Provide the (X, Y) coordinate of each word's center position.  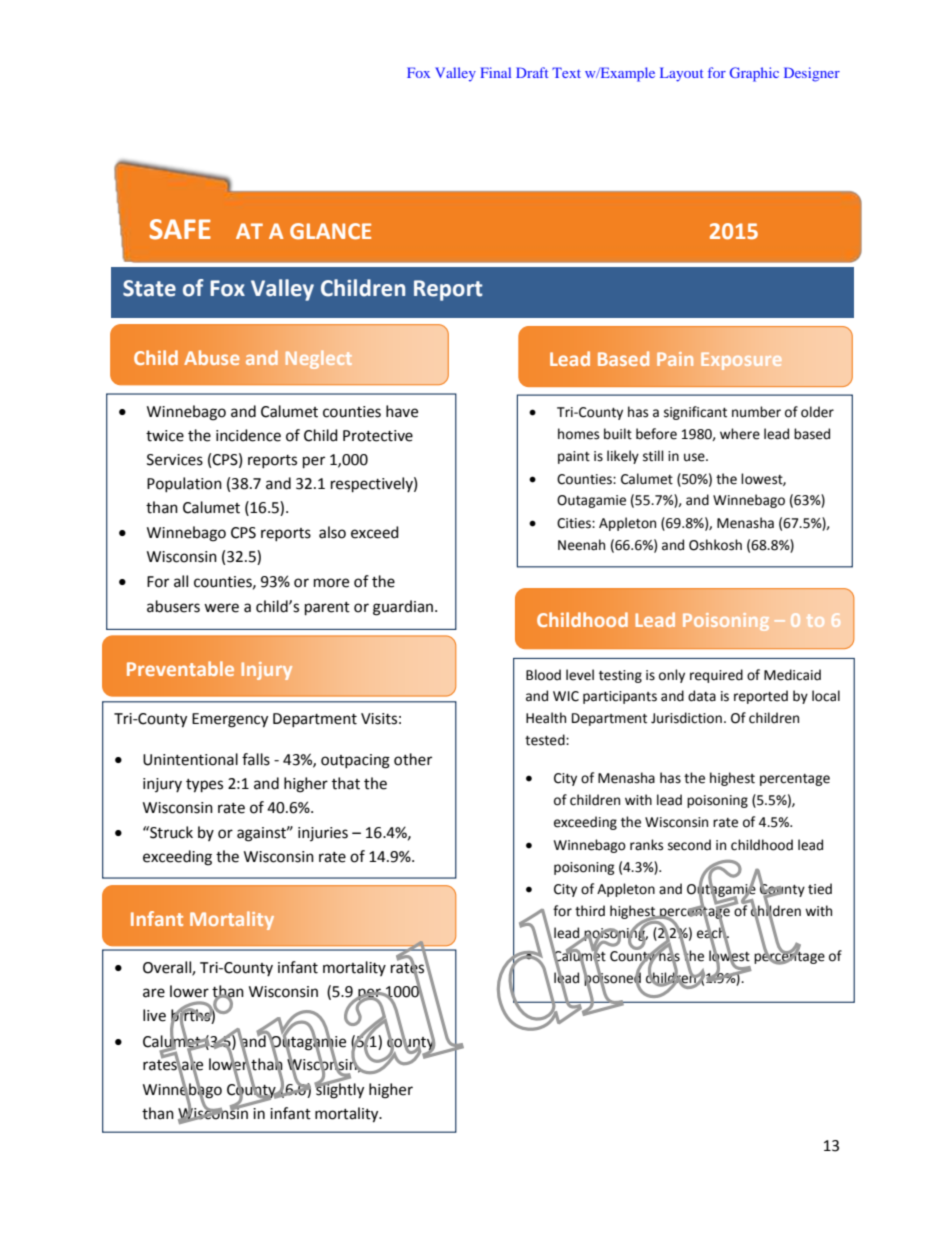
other (413, 759)
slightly (339, 1089)
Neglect (319, 360)
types (204, 786)
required (716, 676)
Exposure (741, 361)
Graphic (754, 74)
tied (820, 889)
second (689, 845)
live (154, 1015)
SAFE (180, 229)
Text (566, 72)
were (221, 608)
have (402, 411)
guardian (404, 608)
